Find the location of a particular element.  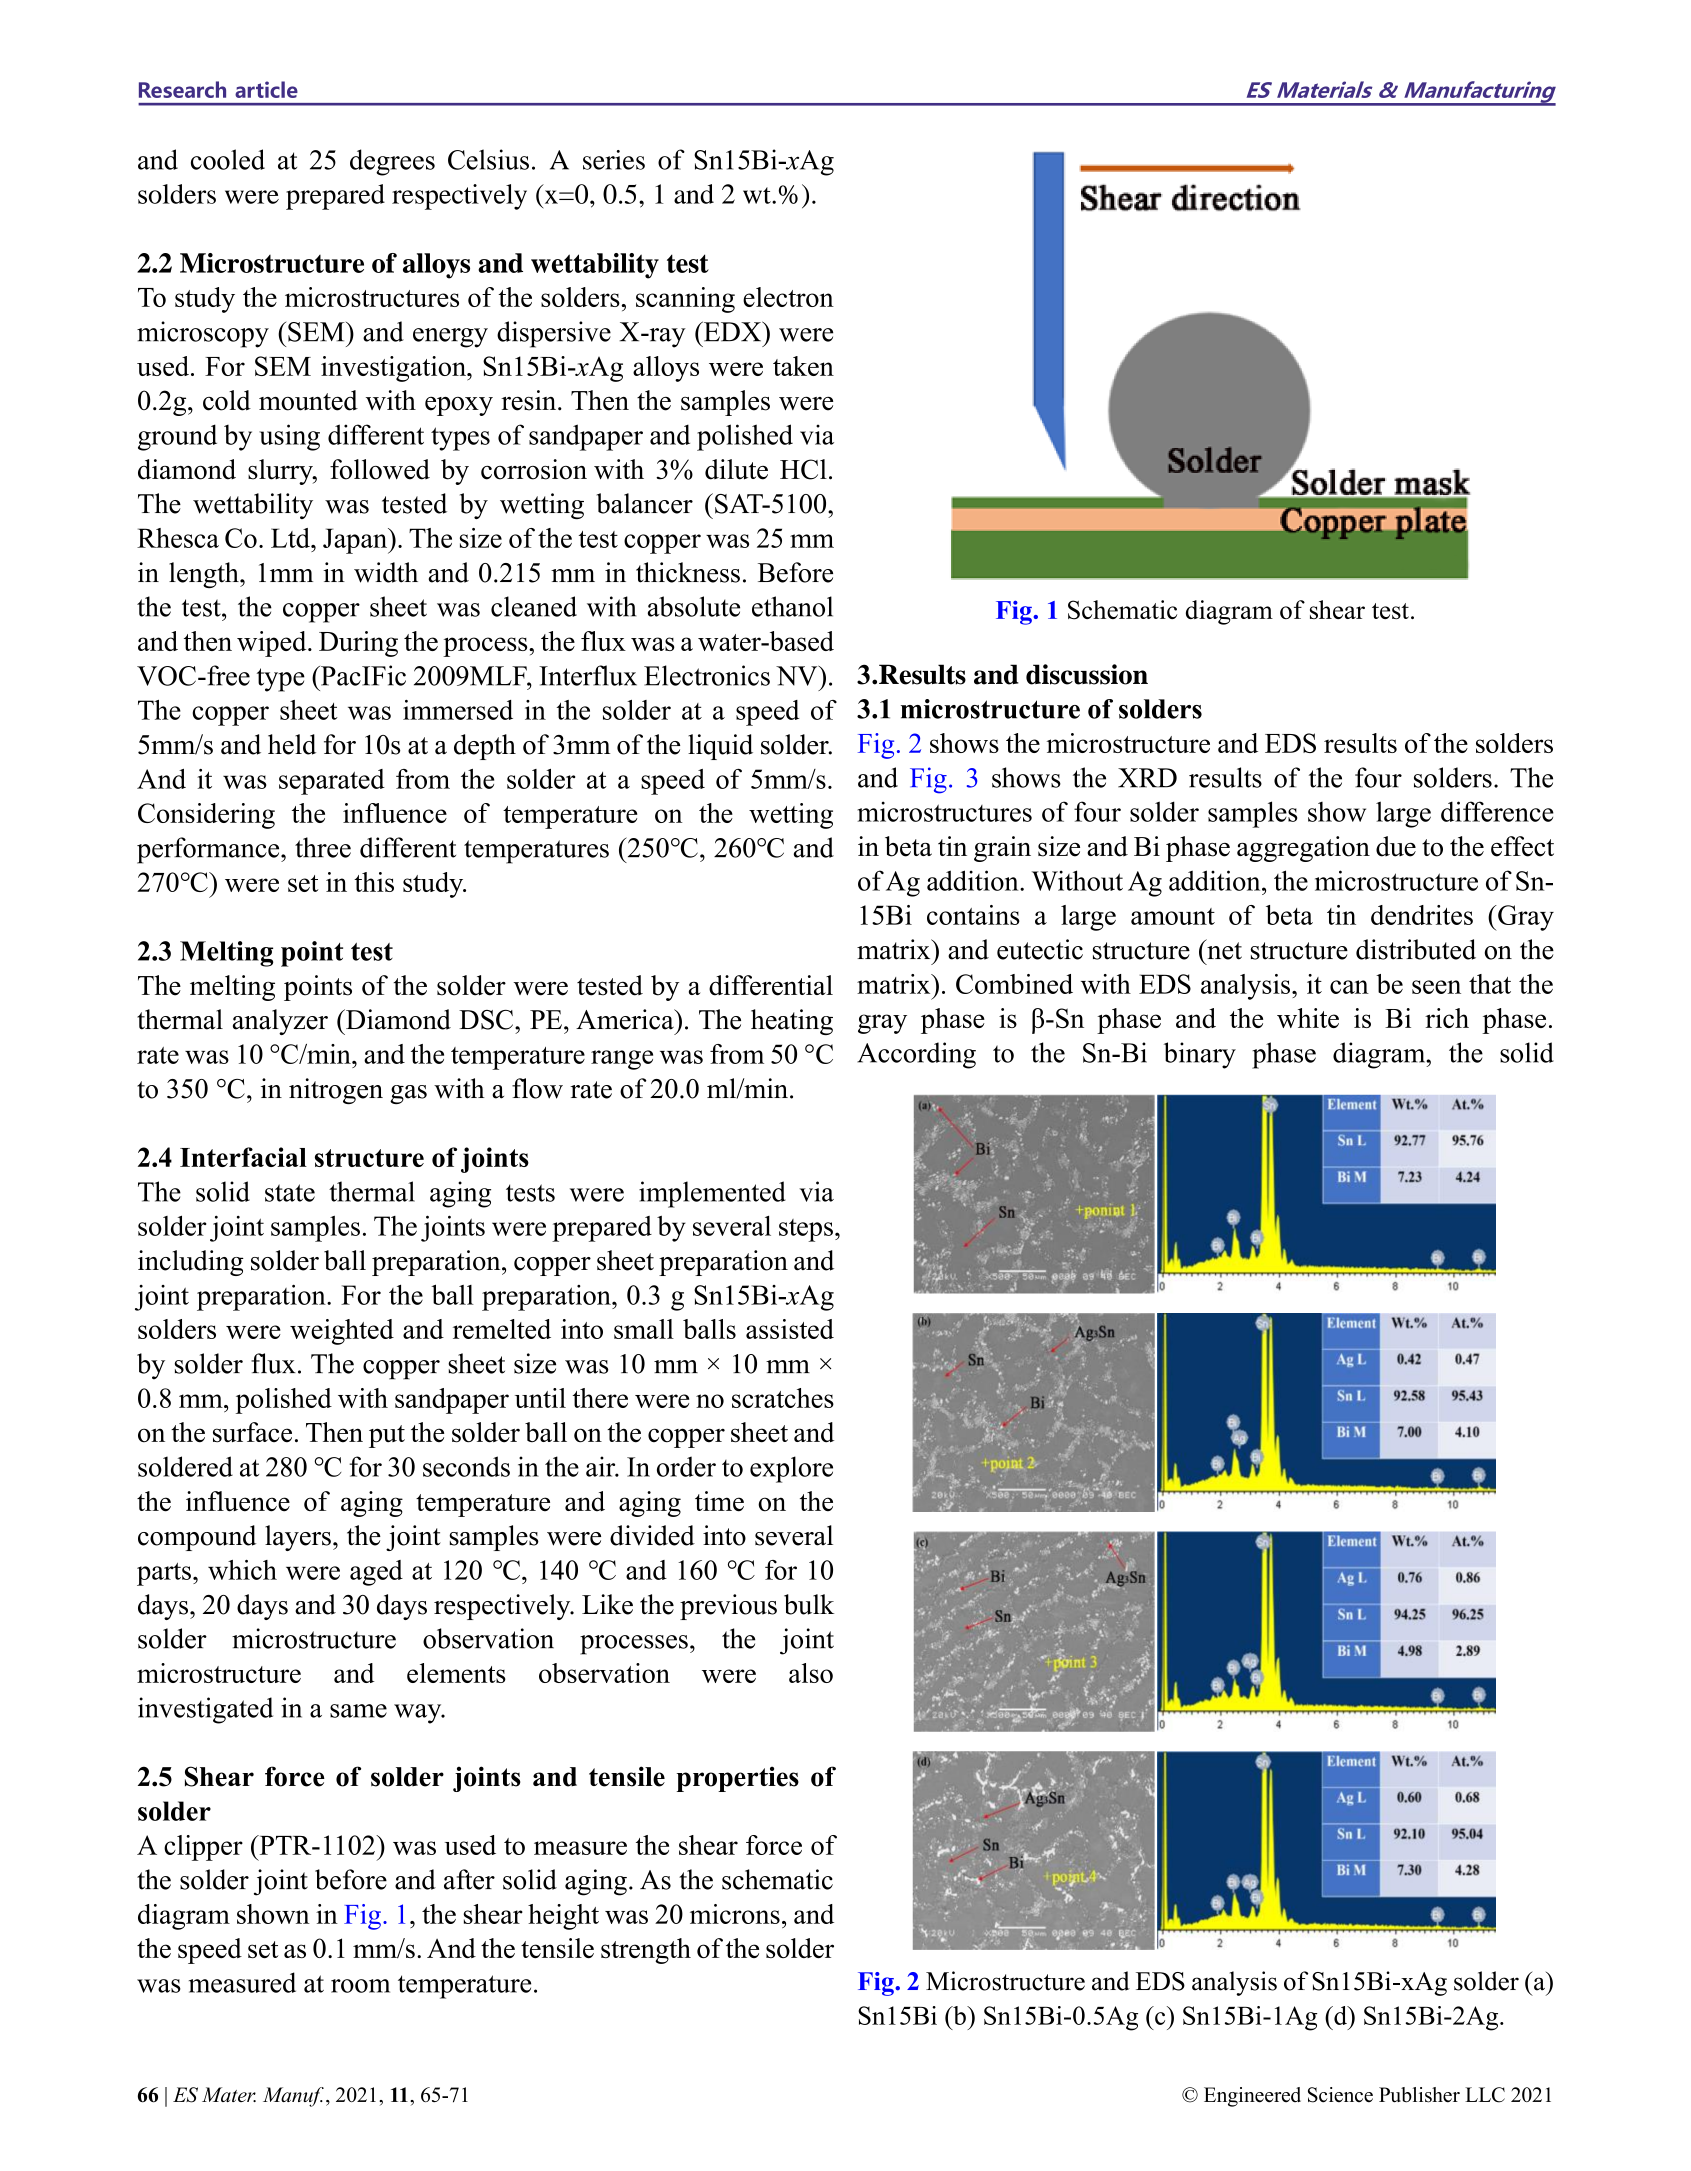

room is located at coordinates (360, 1986).
